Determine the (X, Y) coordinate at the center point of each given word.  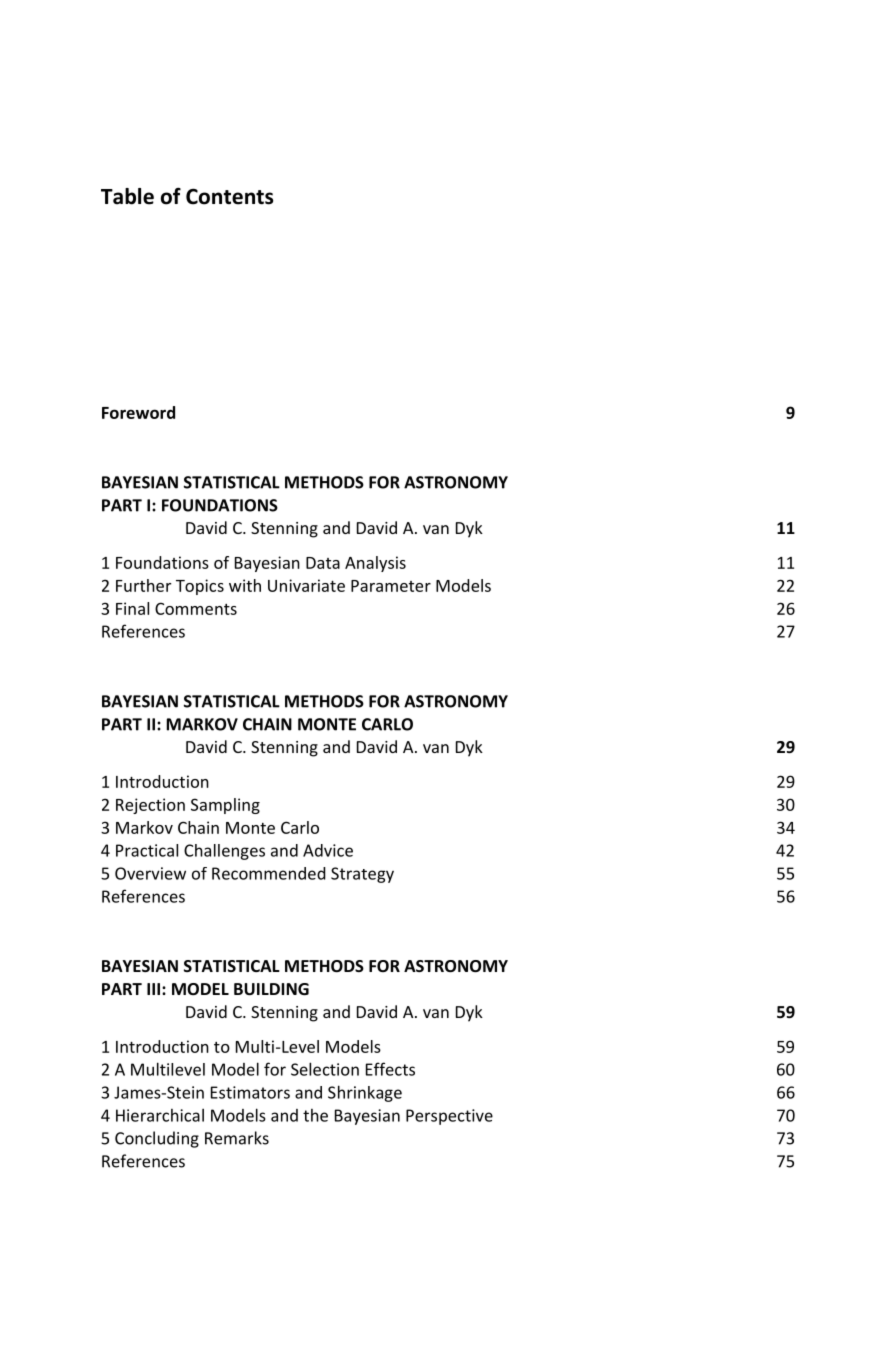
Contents (229, 196)
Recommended (269, 873)
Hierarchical (160, 1115)
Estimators (250, 1092)
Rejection (150, 806)
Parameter (391, 586)
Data (323, 563)
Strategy (362, 875)
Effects (390, 1069)
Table (127, 196)
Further (143, 585)
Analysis (375, 564)
